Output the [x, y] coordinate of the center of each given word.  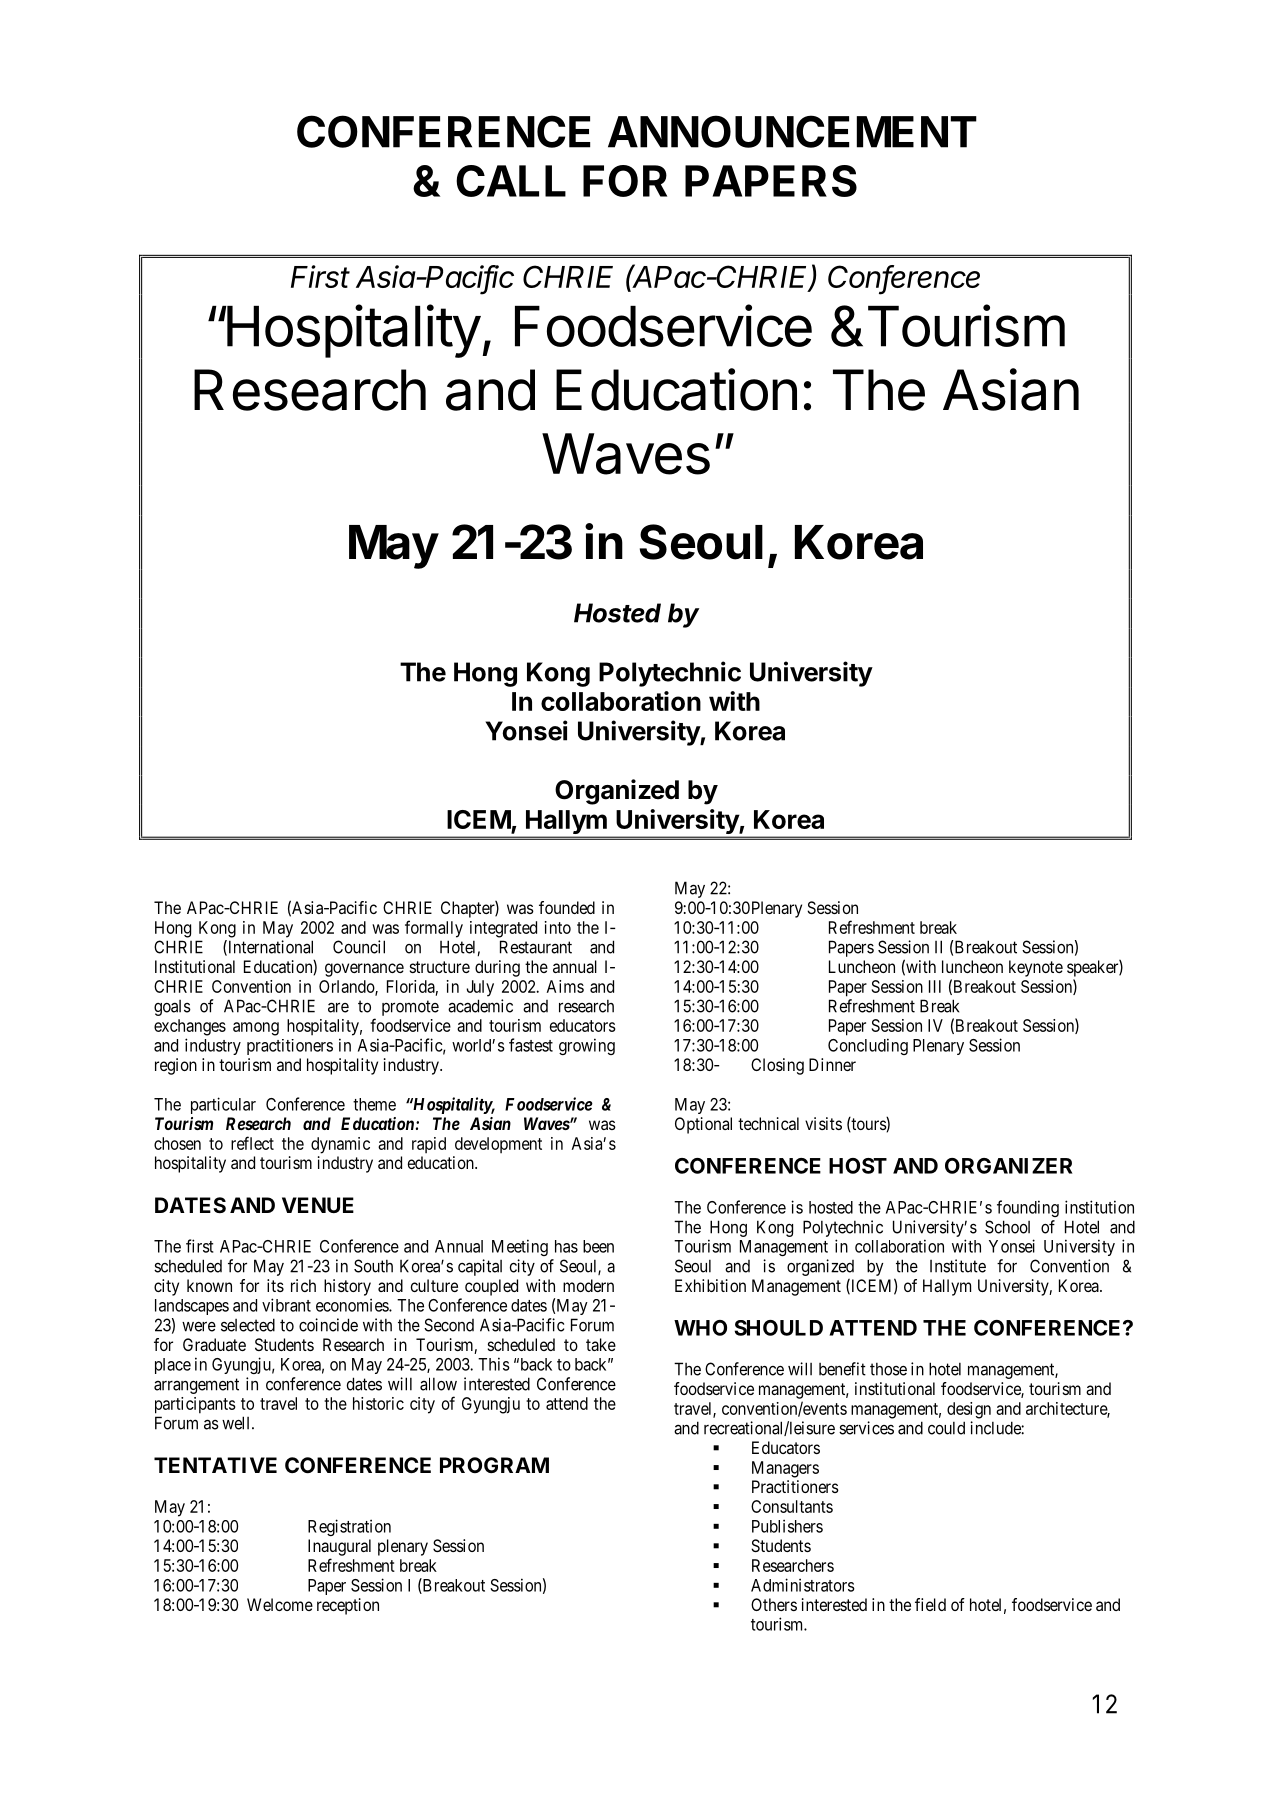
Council [359, 947]
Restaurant [536, 947]
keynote [1036, 968]
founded [567, 907]
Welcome [280, 1604]
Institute [958, 1266]
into [558, 927]
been [598, 1246]
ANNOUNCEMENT [792, 131]
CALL [511, 181]
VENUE [318, 1205]
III [935, 986]
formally [434, 929]
